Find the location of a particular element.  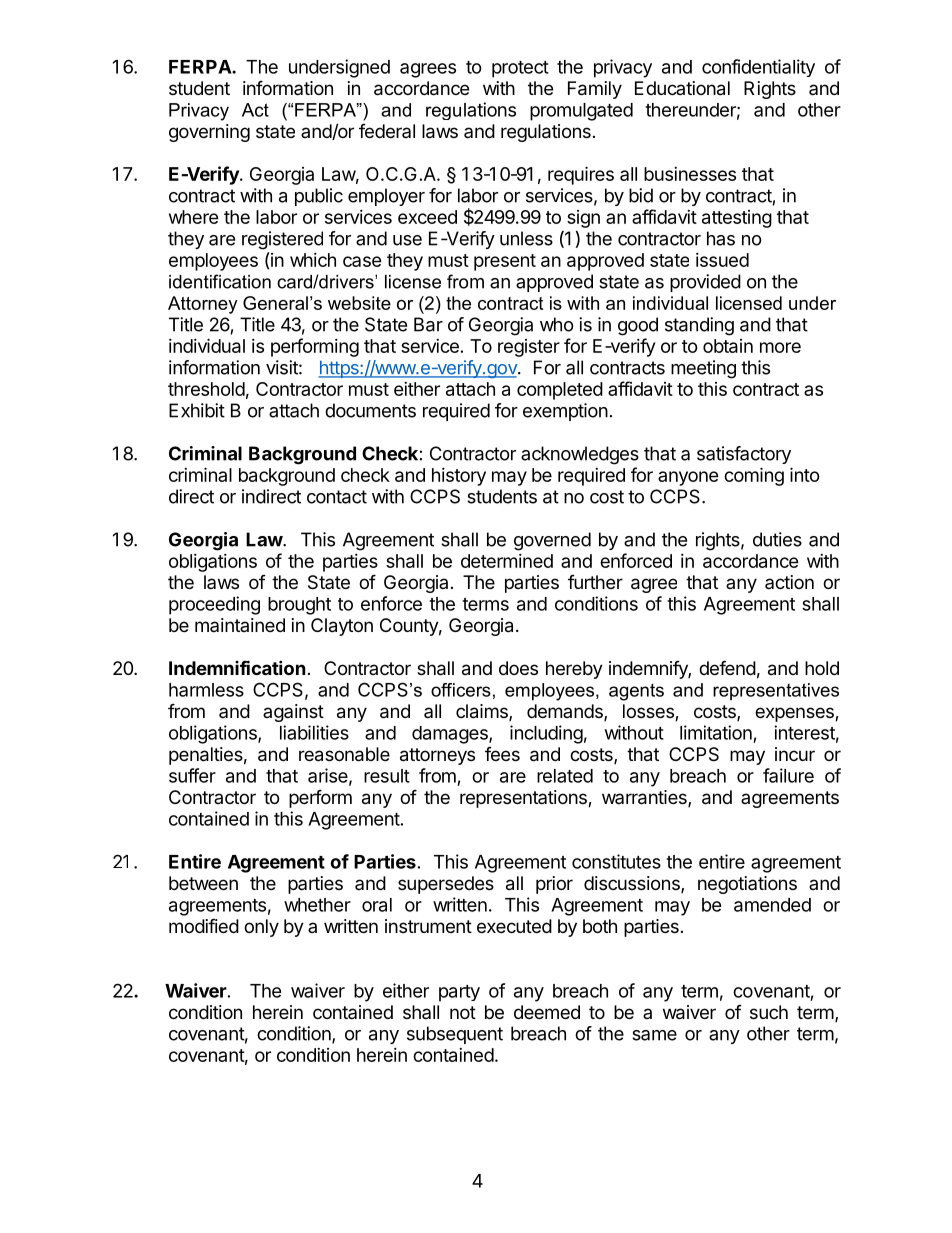

protect is located at coordinates (520, 69).
